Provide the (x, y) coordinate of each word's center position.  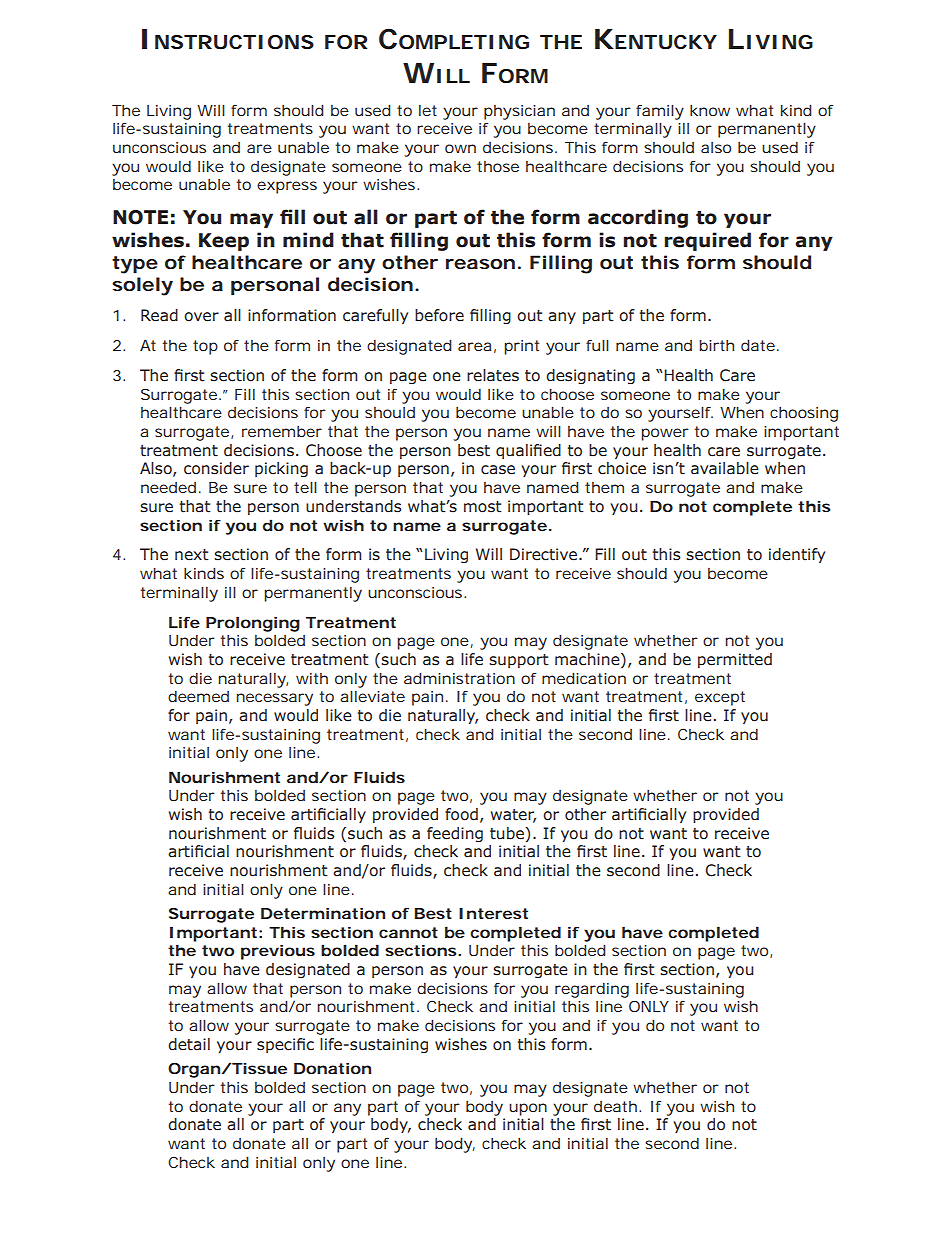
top (205, 347)
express (287, 187)
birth (716, 345)
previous (278, 952)
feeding (455, 834)
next (192, 555)
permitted (735, 660)
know (710, 110)
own (460, 148)
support (519, 661)
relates (493, 375)
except (720, 698)
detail (189, 1044)
